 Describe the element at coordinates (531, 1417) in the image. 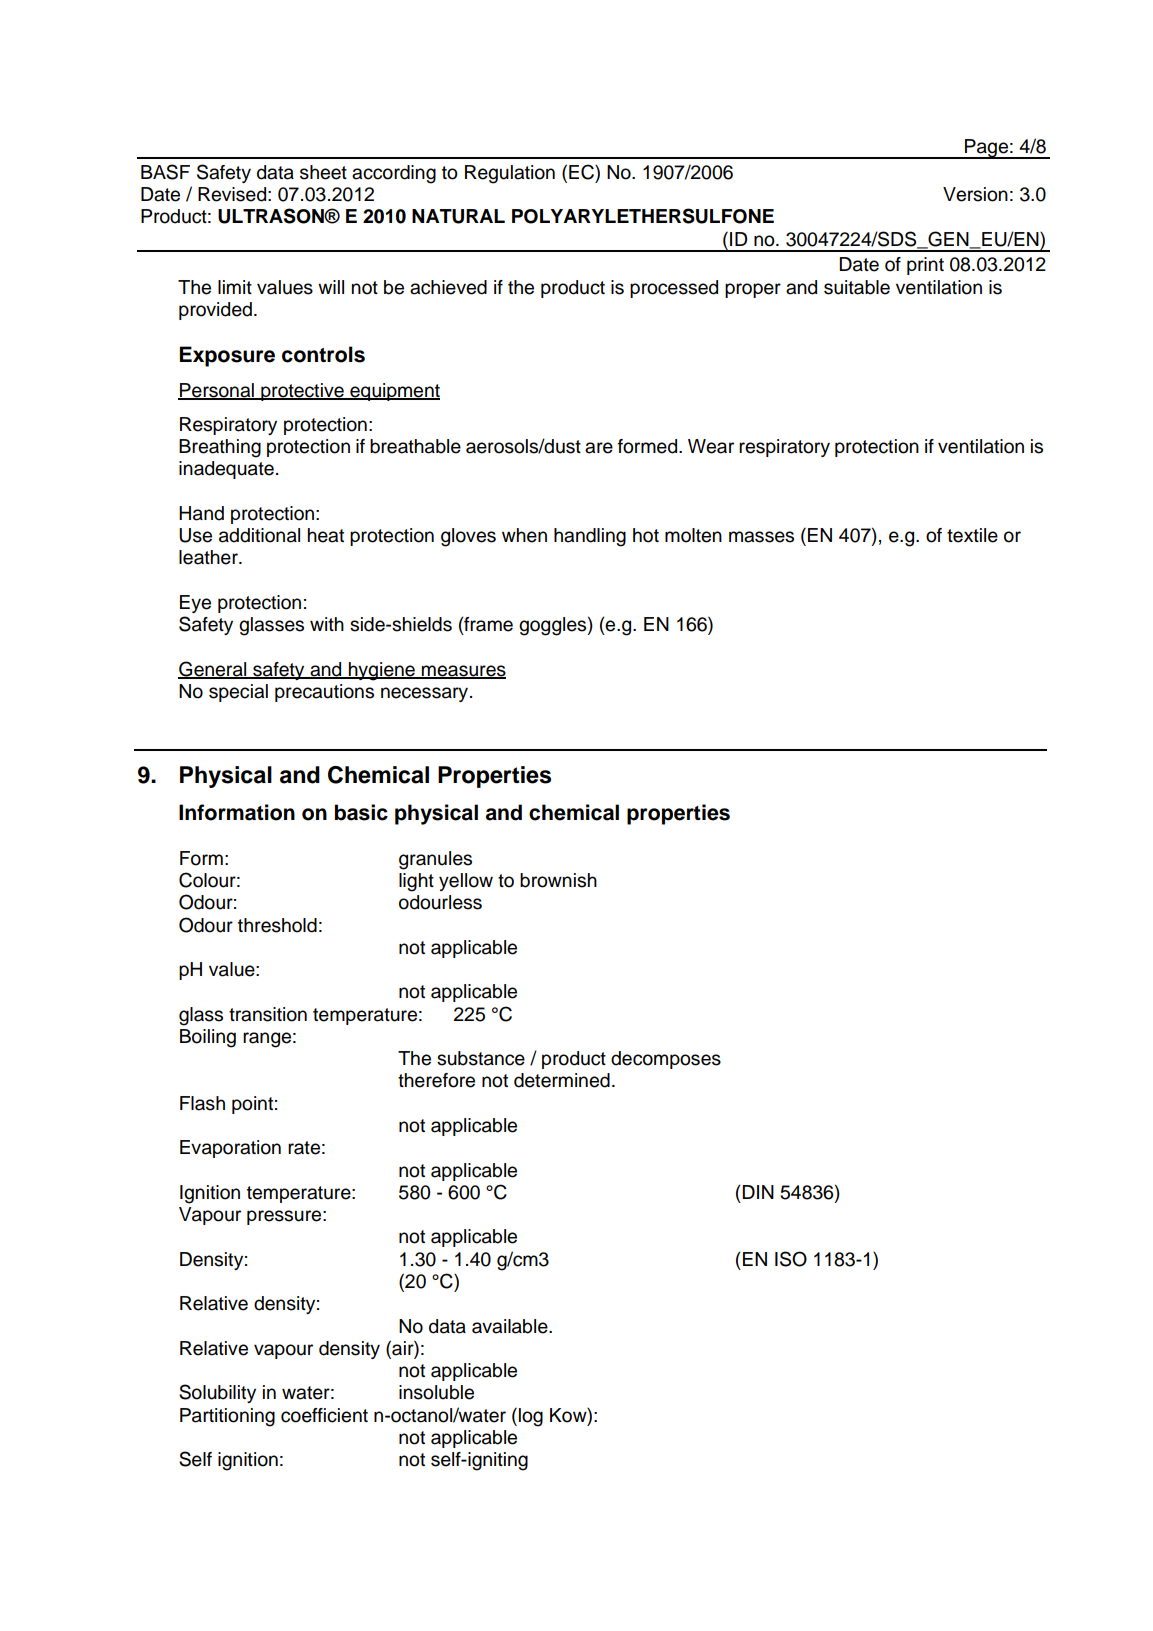

I see `log` at that location.
